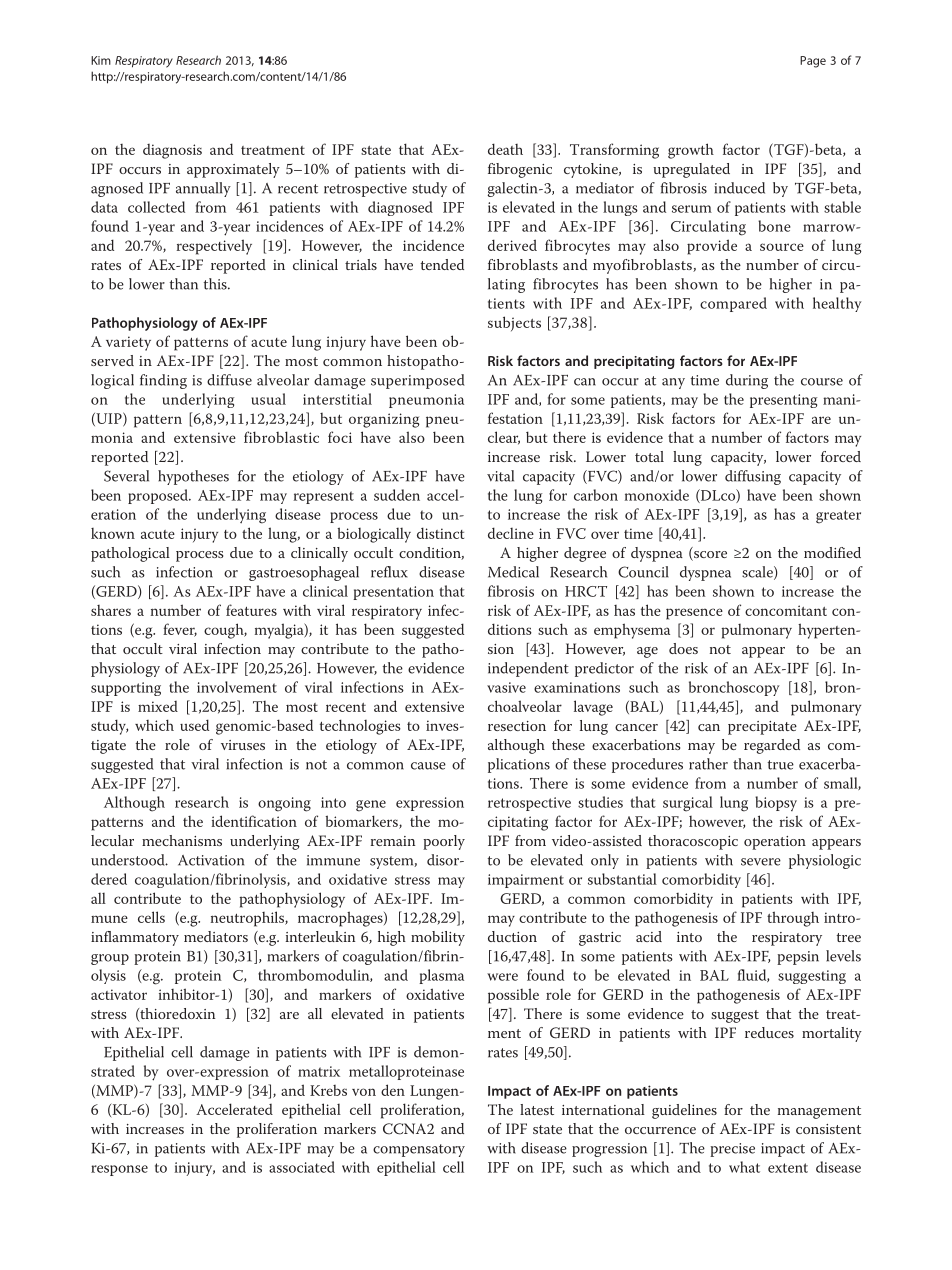 This screenshot has height=1270, width=952. What do you see at coordinates (500, 476) in the screenshot?
I see `vital` at bounding box center [500, 476].
